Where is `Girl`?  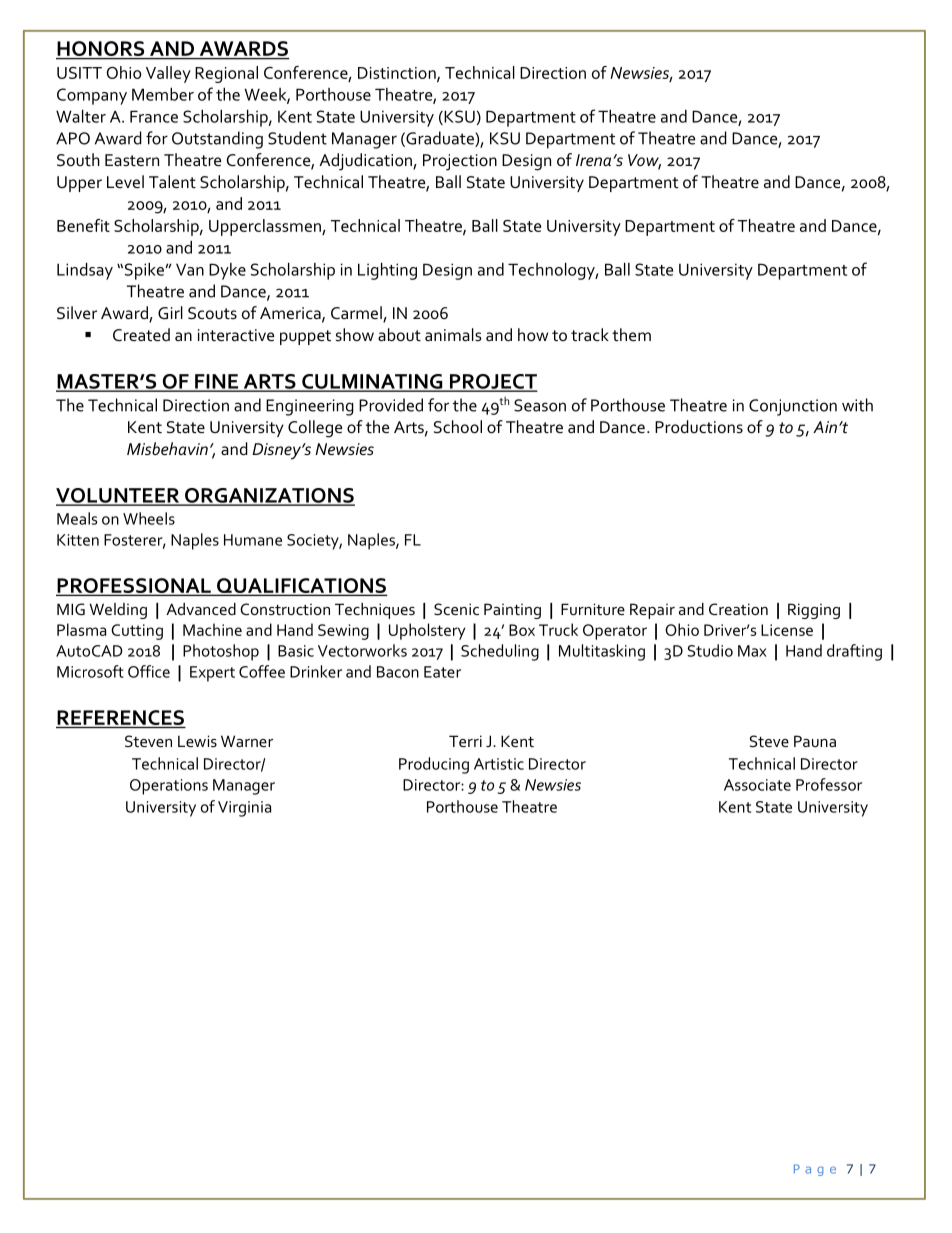 Girl is located at coordinates (170, 313).
